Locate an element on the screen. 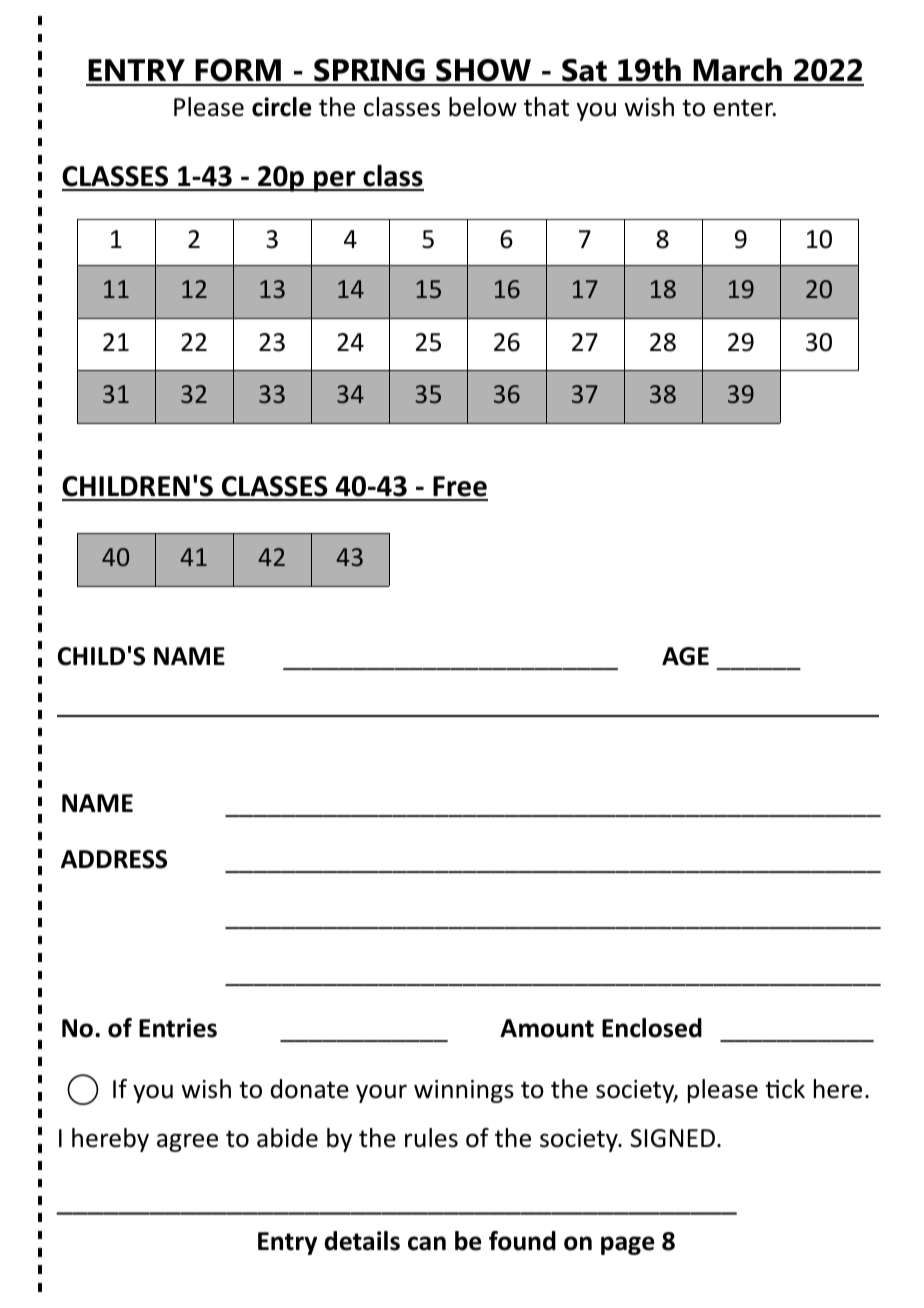  can is located at coordinates (427, 1243).
